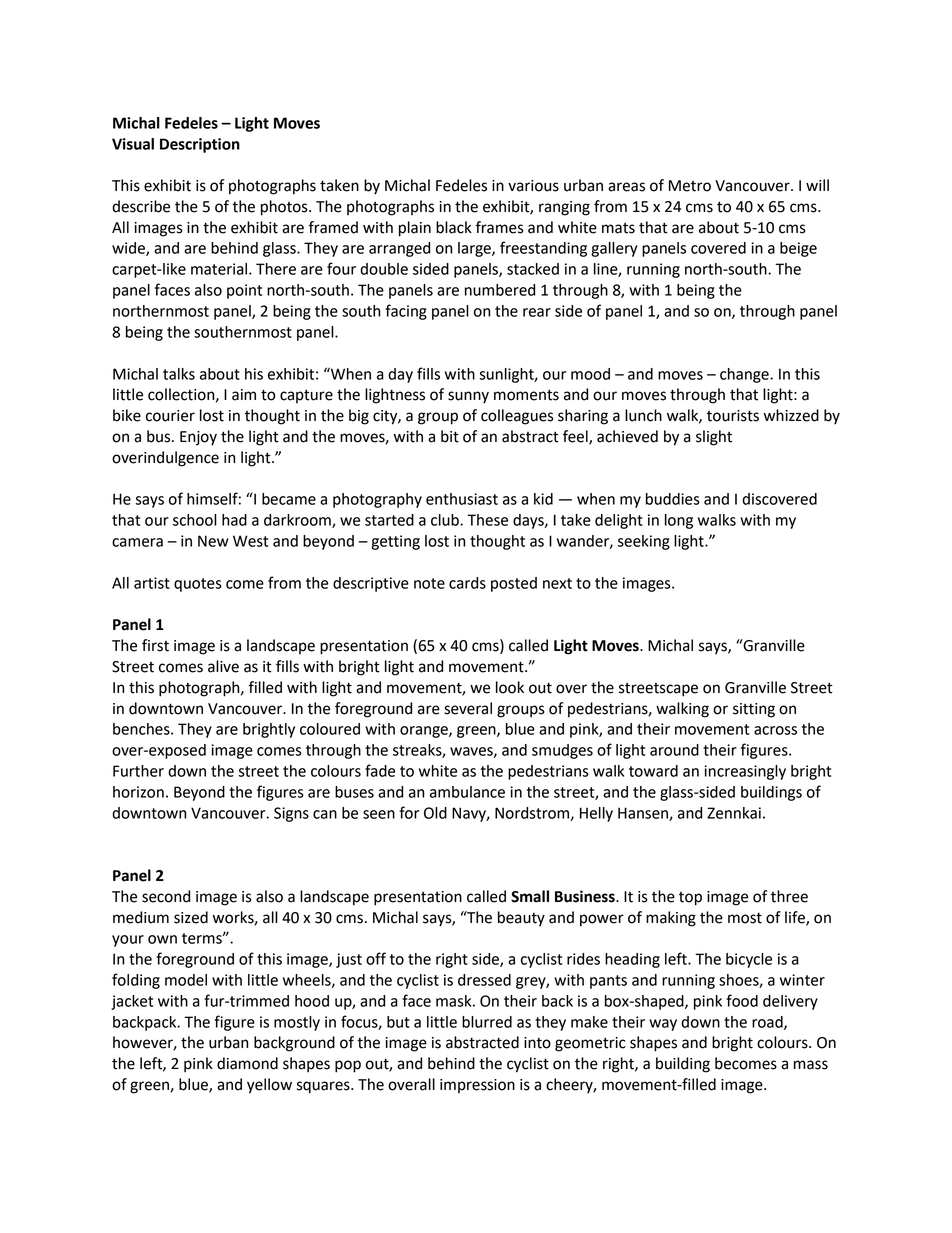  What do you see at coordinates (467, 792) in the screenshot?
I see `ambulance` at bounding box center [467, 792].
